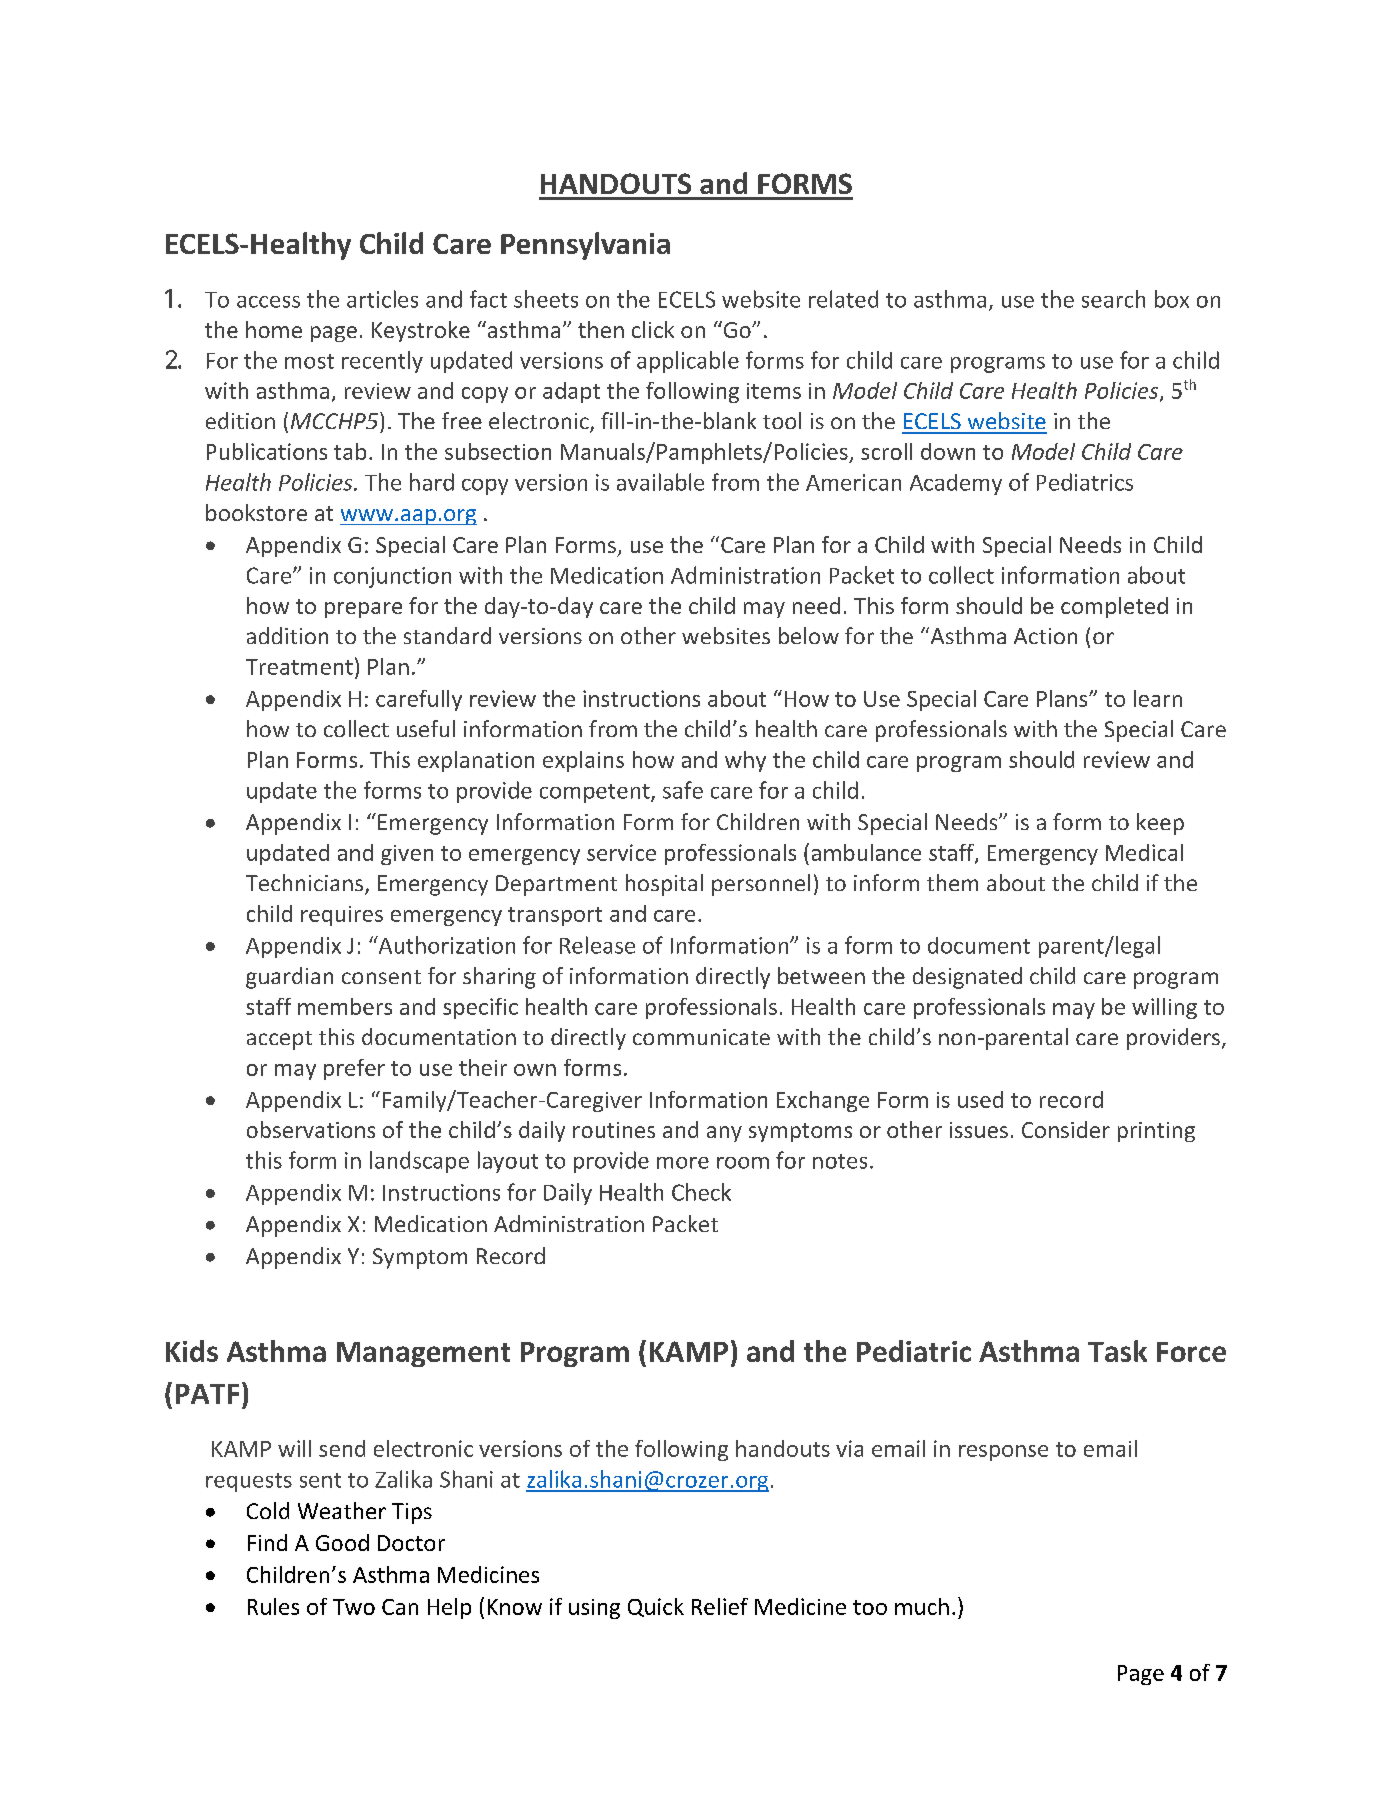 Image resolution: width=1391 pixels, height=1800 pixels. What do you see at coordinates (342, 1542) in the page?
I see `Good` at bounding box center [342, 1542].
